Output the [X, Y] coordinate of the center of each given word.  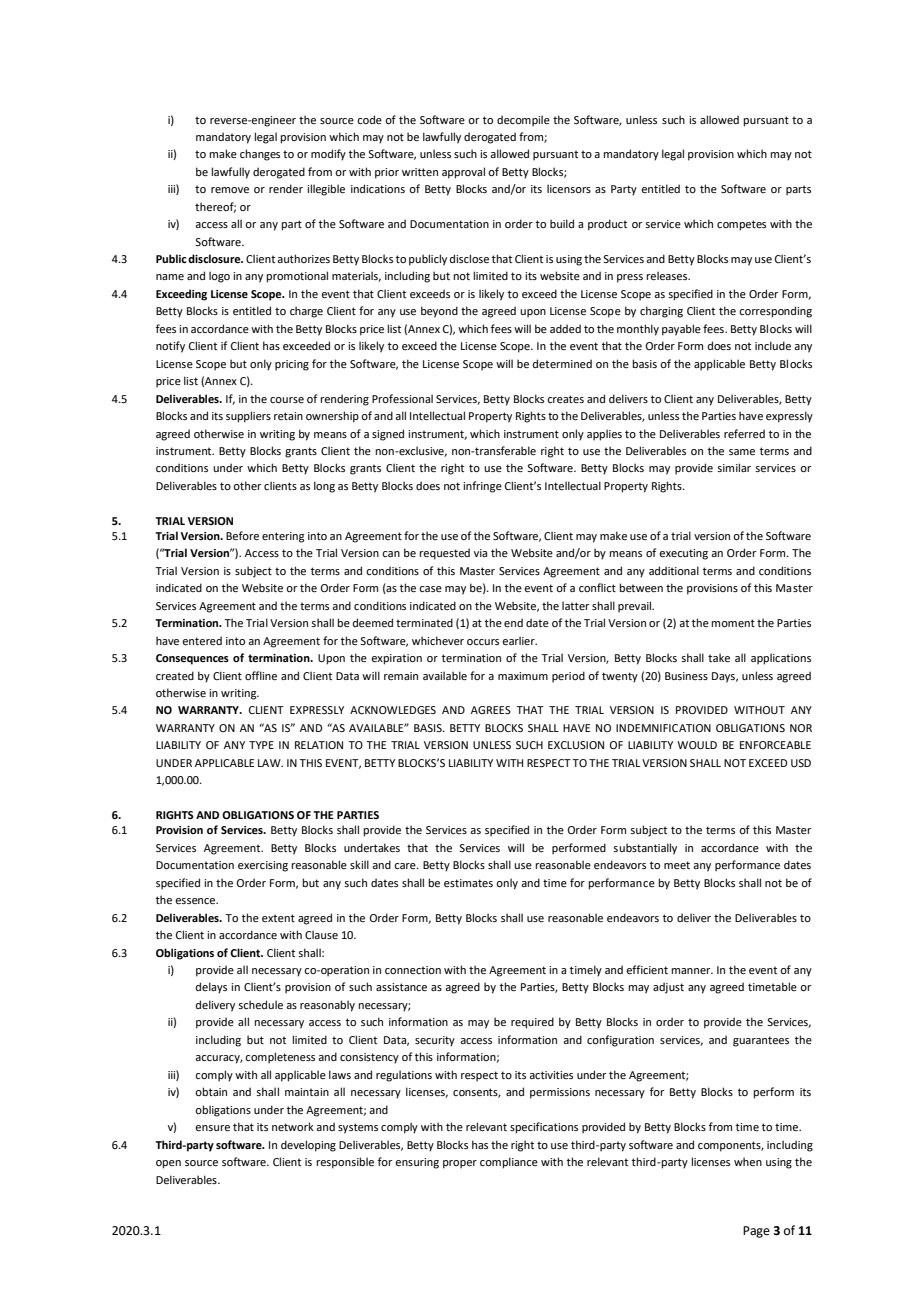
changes [260, 155]
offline [261, 675]
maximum [523, 676]
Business [686, 676]
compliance [509, 1163]
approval [463, 173]
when [748, 1161]
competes [741, 225]
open [168, 1164]
